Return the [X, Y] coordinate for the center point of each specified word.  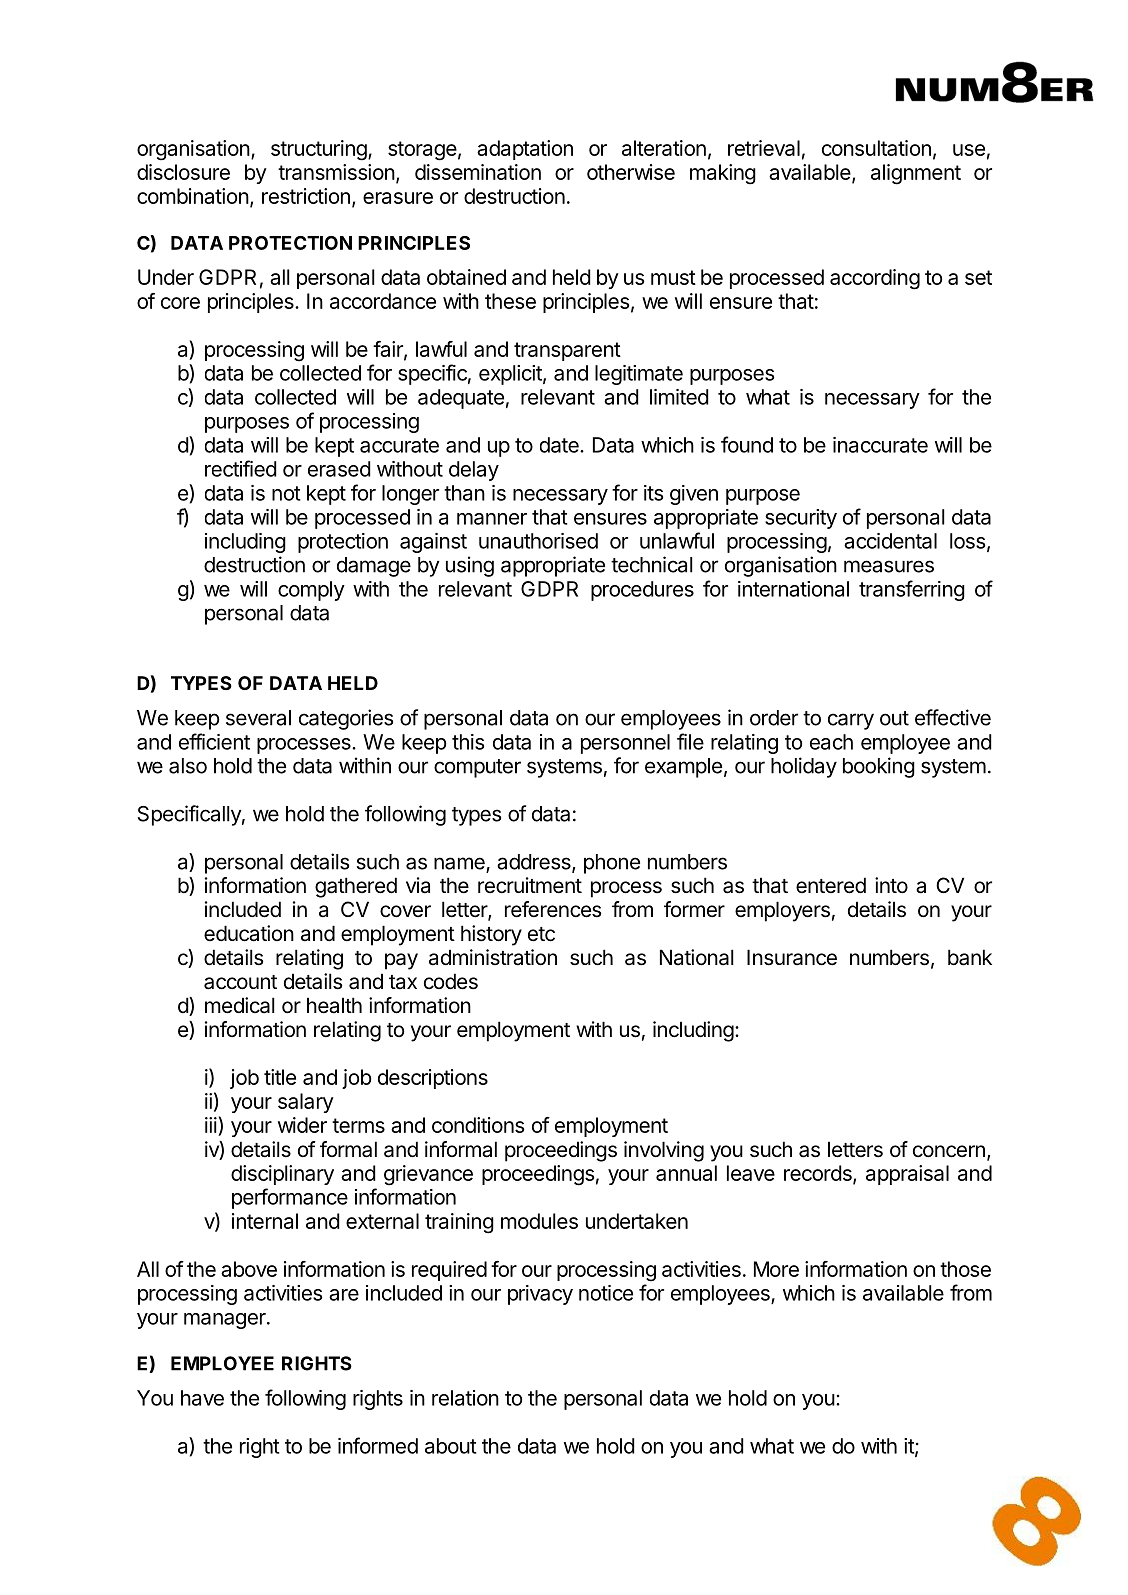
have [202, 1398]
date [560, 445]
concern [949, 1151]
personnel [625, 744]
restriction [306, 196]
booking [879, 767]
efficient [214, 741]
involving [664, 1151]
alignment [916, 174]
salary [306, 1103]
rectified [241, 468]
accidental [890, 541]
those [965, 1269]
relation [465, 1398]
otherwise [631, 172]
